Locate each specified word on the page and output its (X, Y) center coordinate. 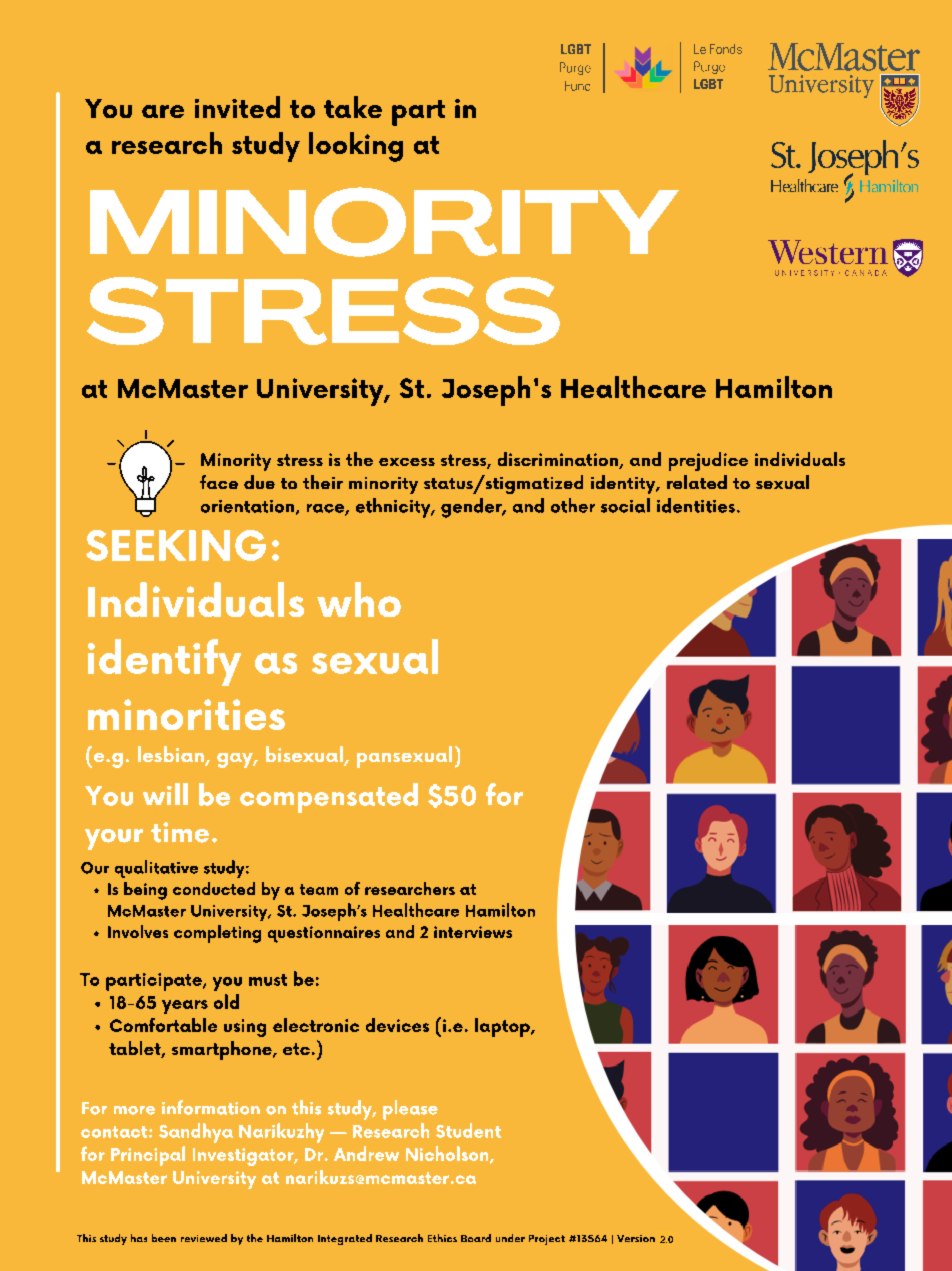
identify (164, 662)
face (219, 482)
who (359, 599)
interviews (473, 932)
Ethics (442, 1238)
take (353, 107)
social (625, 505)
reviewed (204, 1238)
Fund (577, 86)
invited (237, 107)
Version (636, 1238)
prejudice (708, 461)
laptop (503, 1027)
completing (217, 934)
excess (407, 462)
